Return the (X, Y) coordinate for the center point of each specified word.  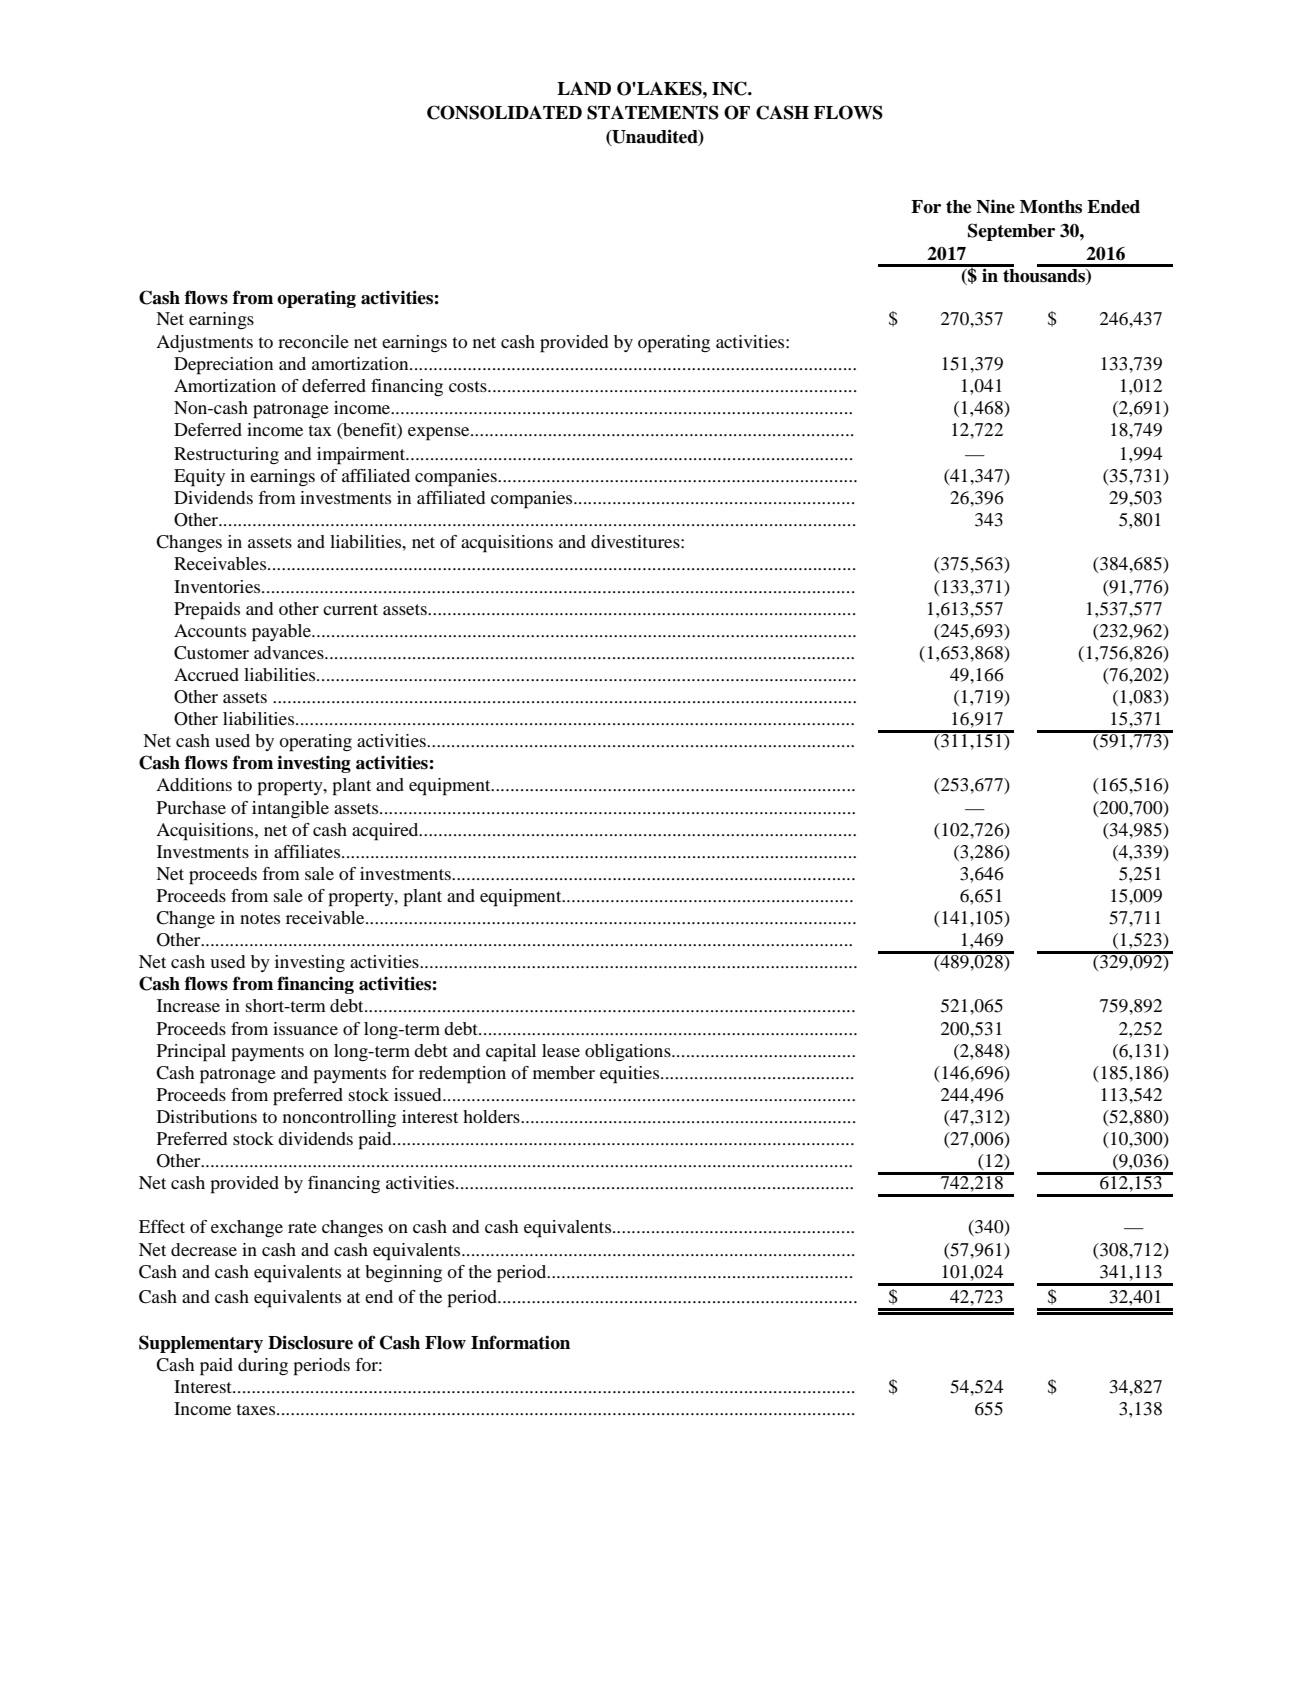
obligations (629, 1053)
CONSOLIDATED (504, 112)
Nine (995, 206)
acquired (386, 832)
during (263, 1366)
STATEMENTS (653, 112)
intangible (290, 810)
